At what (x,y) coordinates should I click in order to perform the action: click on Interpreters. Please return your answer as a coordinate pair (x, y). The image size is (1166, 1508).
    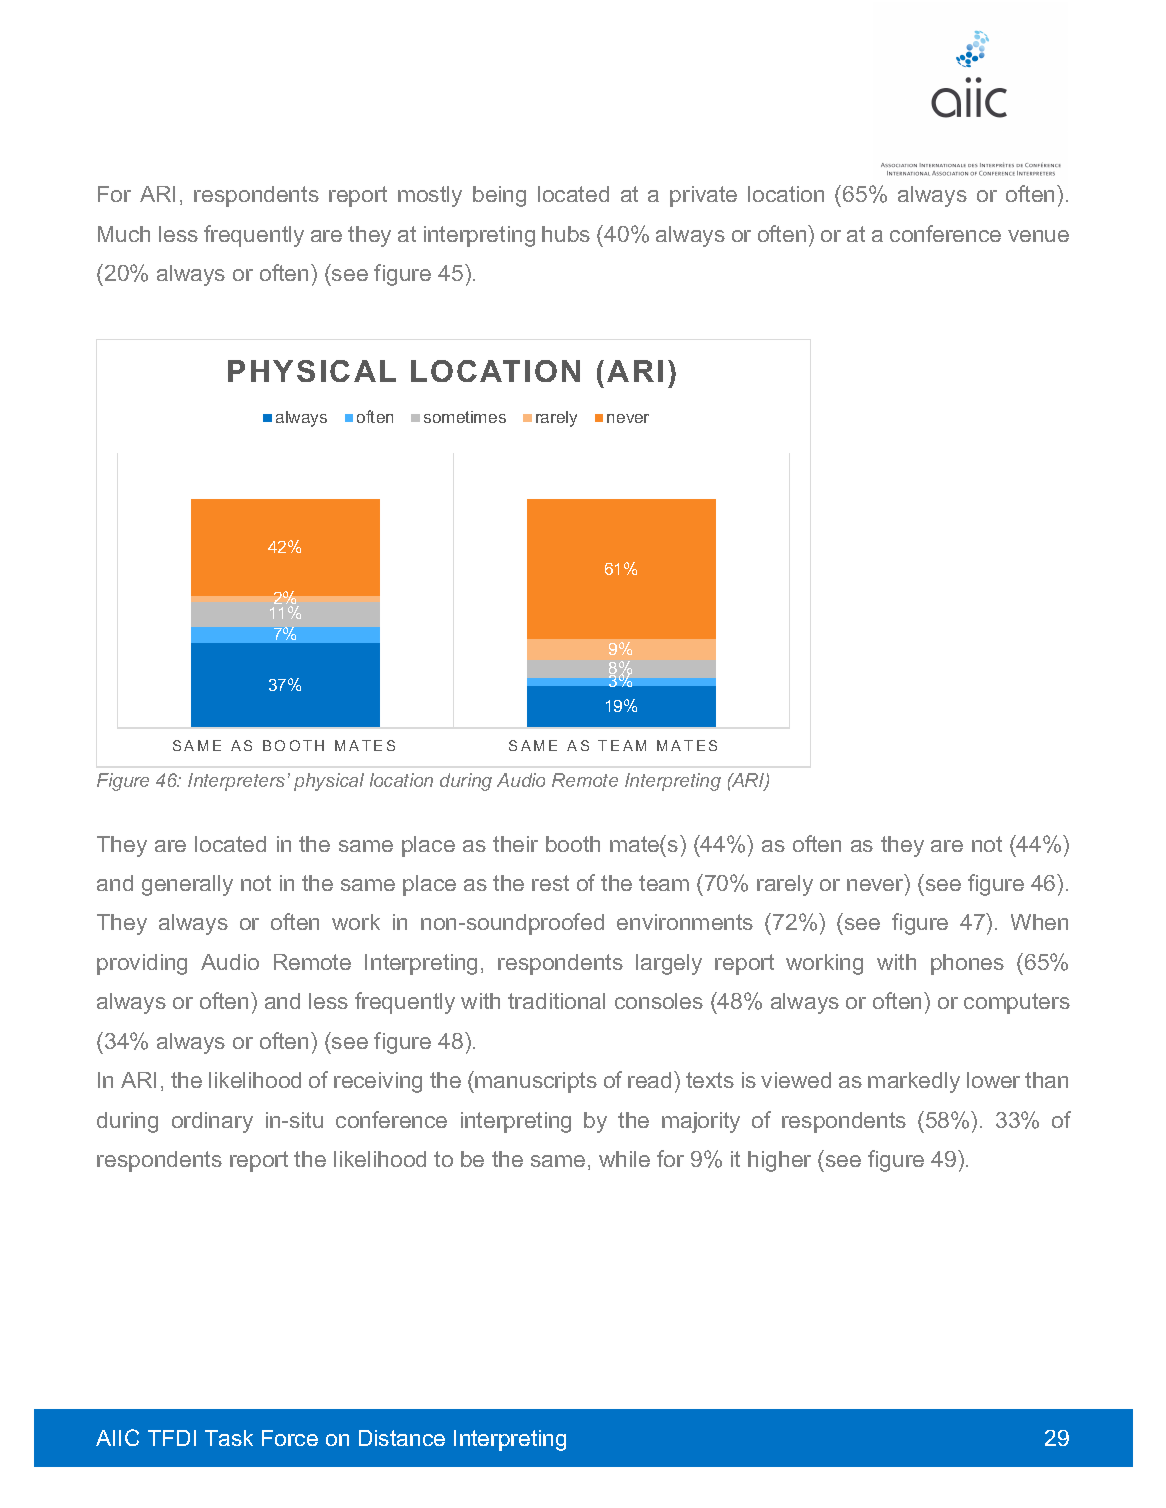
    Looking at the image, I should click on (236, 782).
